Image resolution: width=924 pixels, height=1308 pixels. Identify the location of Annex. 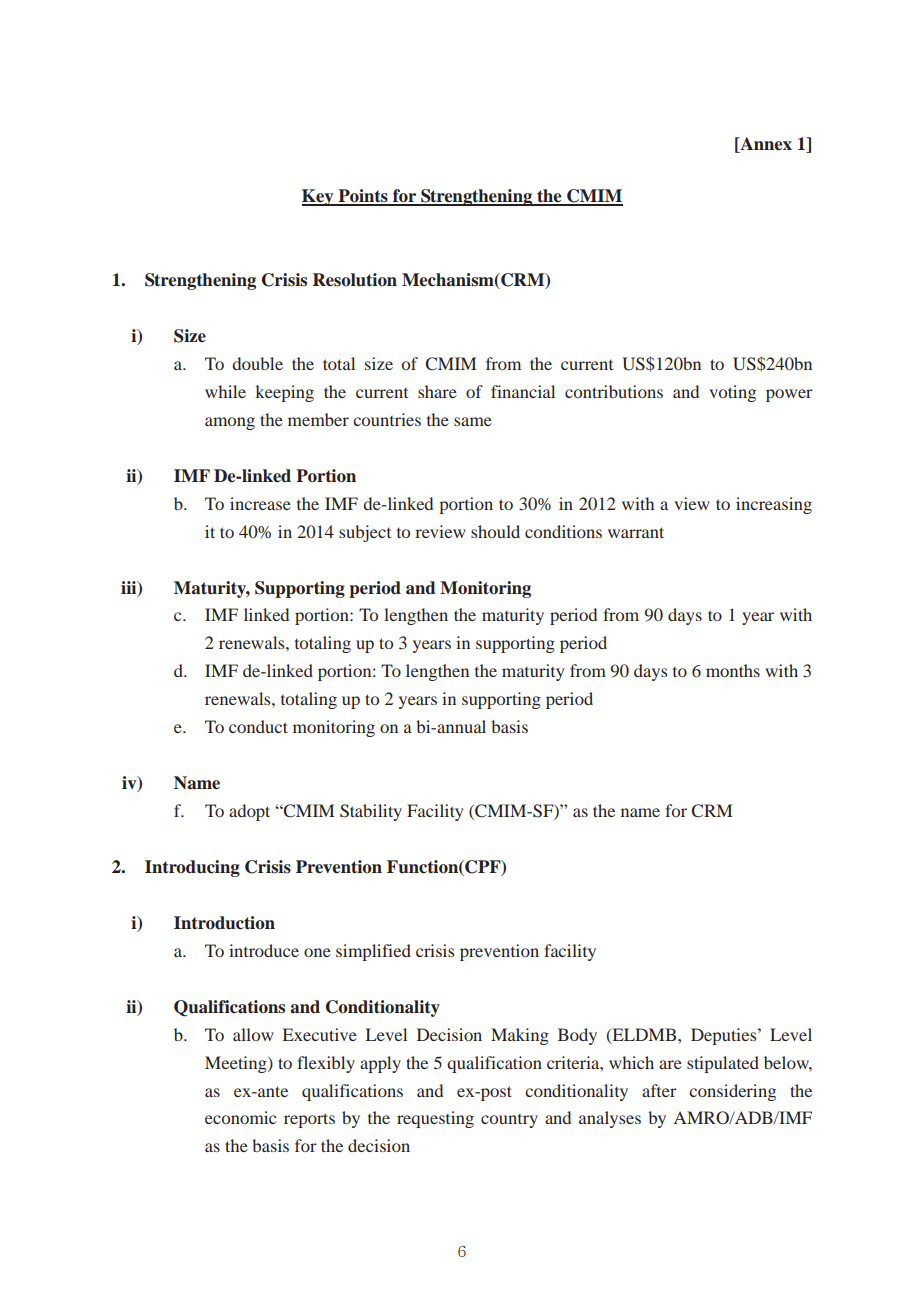
(765, 144).
